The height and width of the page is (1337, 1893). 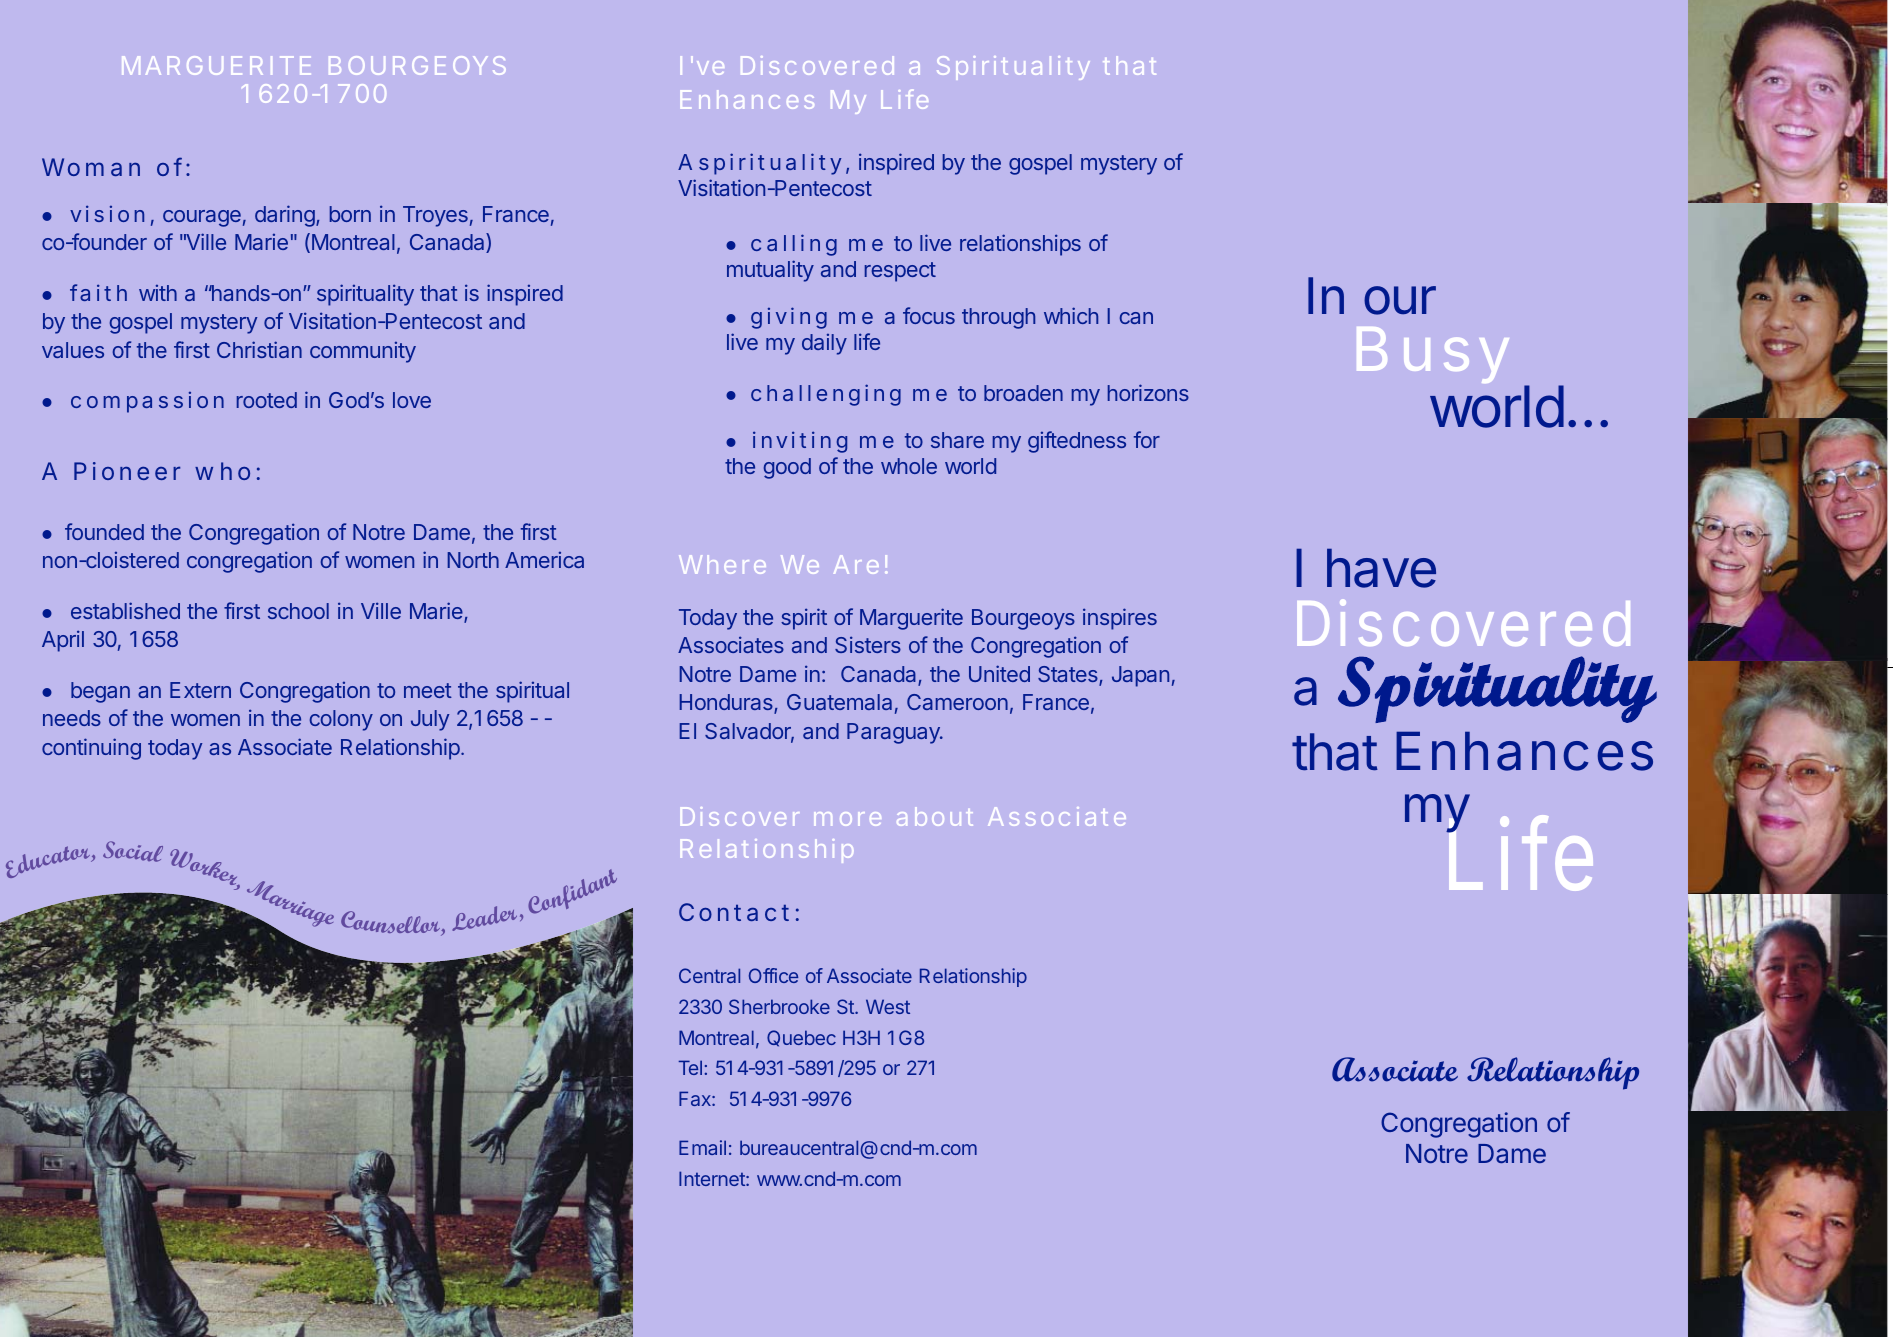 I want to click on about, so click(x=935, y=816).
